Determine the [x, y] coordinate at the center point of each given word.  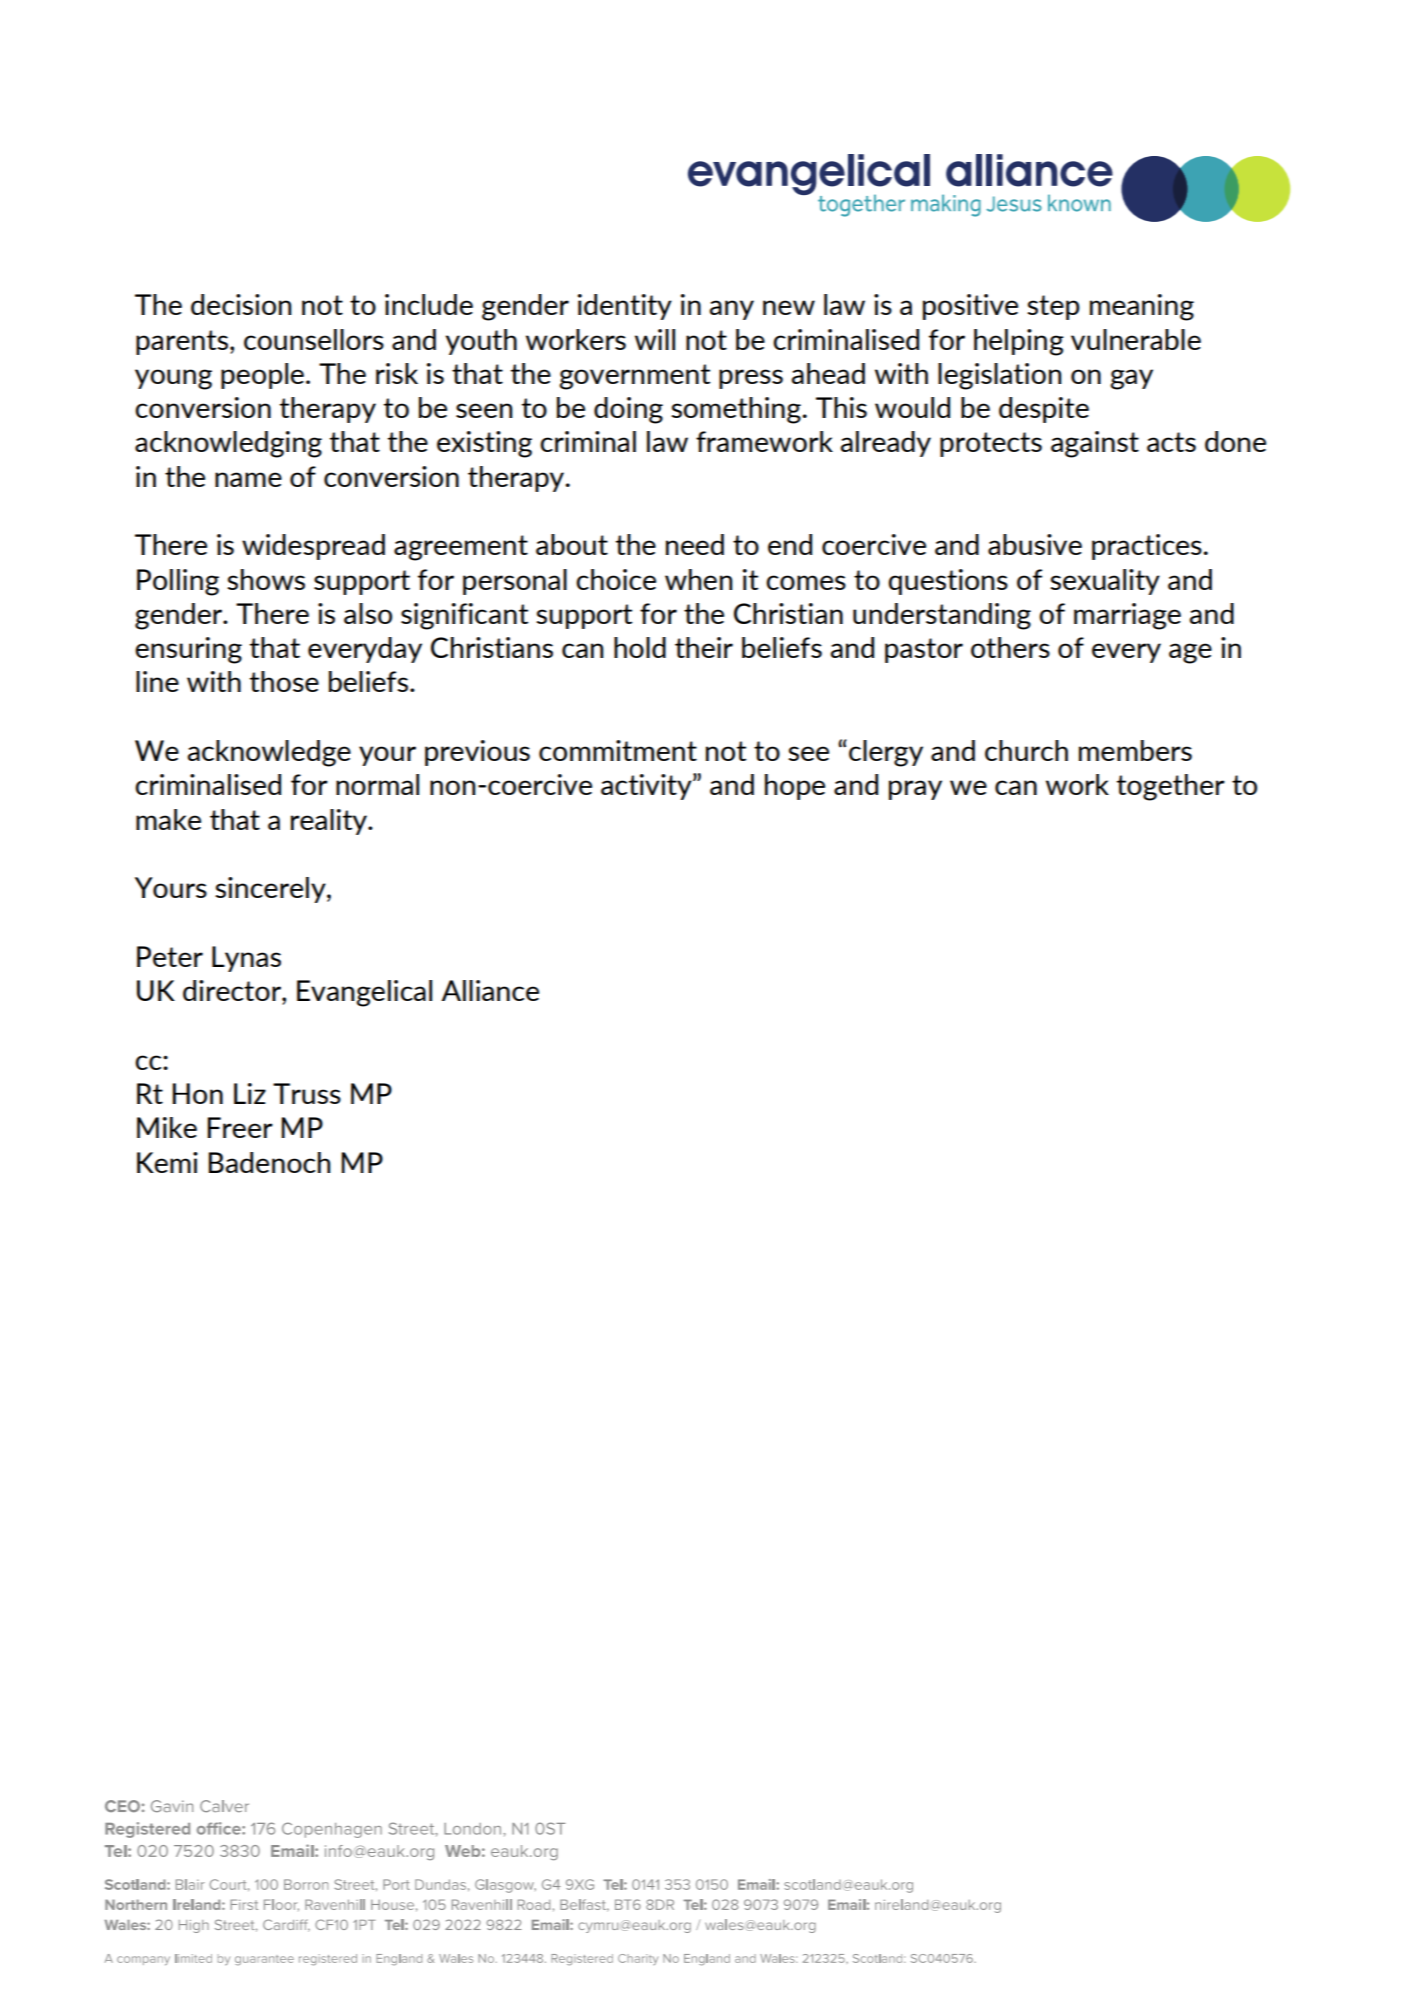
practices [1147, 547]
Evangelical [364, 993]
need [695, 544]
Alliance [490, 990]
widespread [313, 547]
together [1171, 787]
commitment [618, 750]
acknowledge [269, 753]
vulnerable [1136, 339]
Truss [307, 1093]
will [655, 339]
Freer [240, 1127]
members [1135, 750]
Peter [170, 956]
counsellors [314, 339]
